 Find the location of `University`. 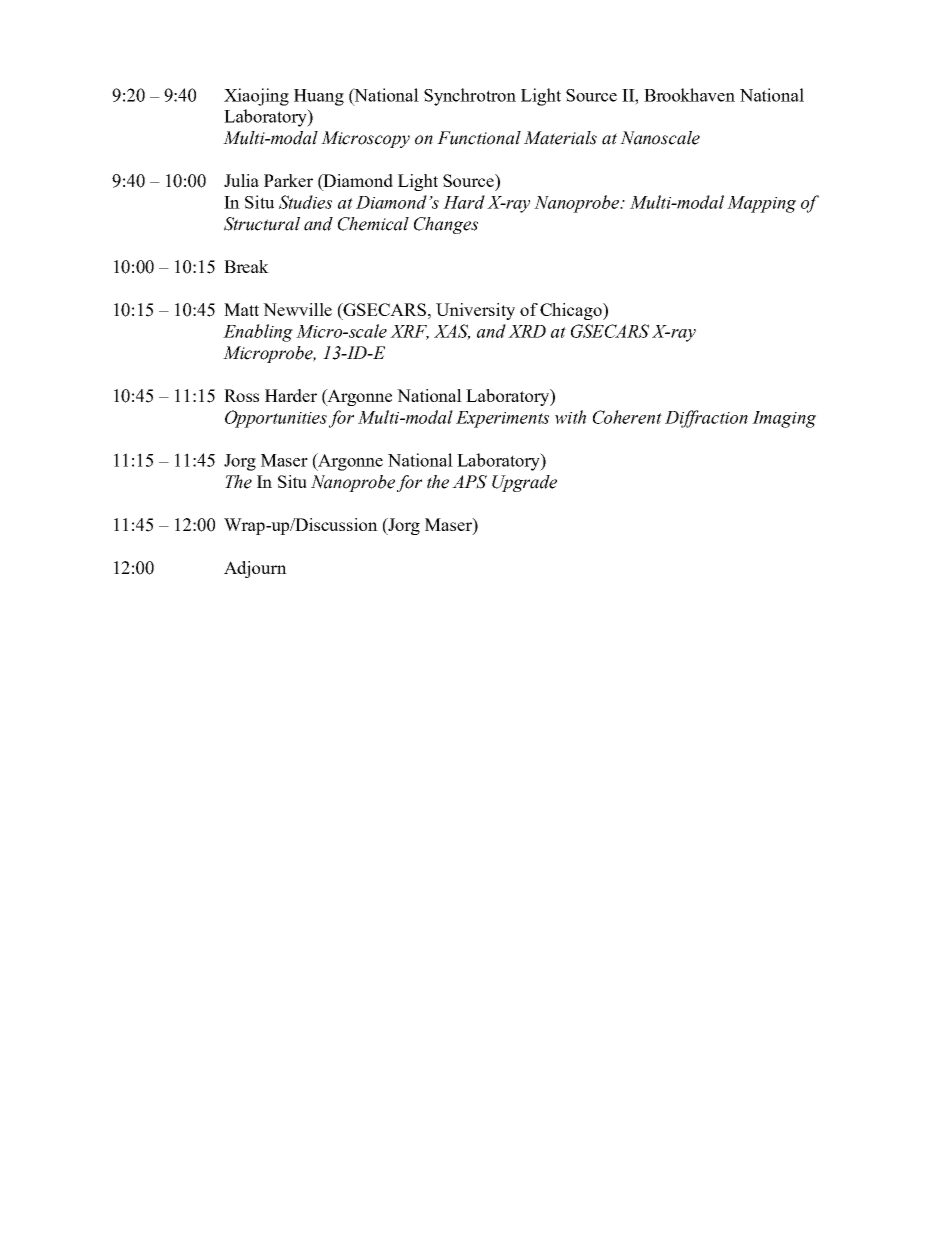

University is located at coordinates (475, 311).
